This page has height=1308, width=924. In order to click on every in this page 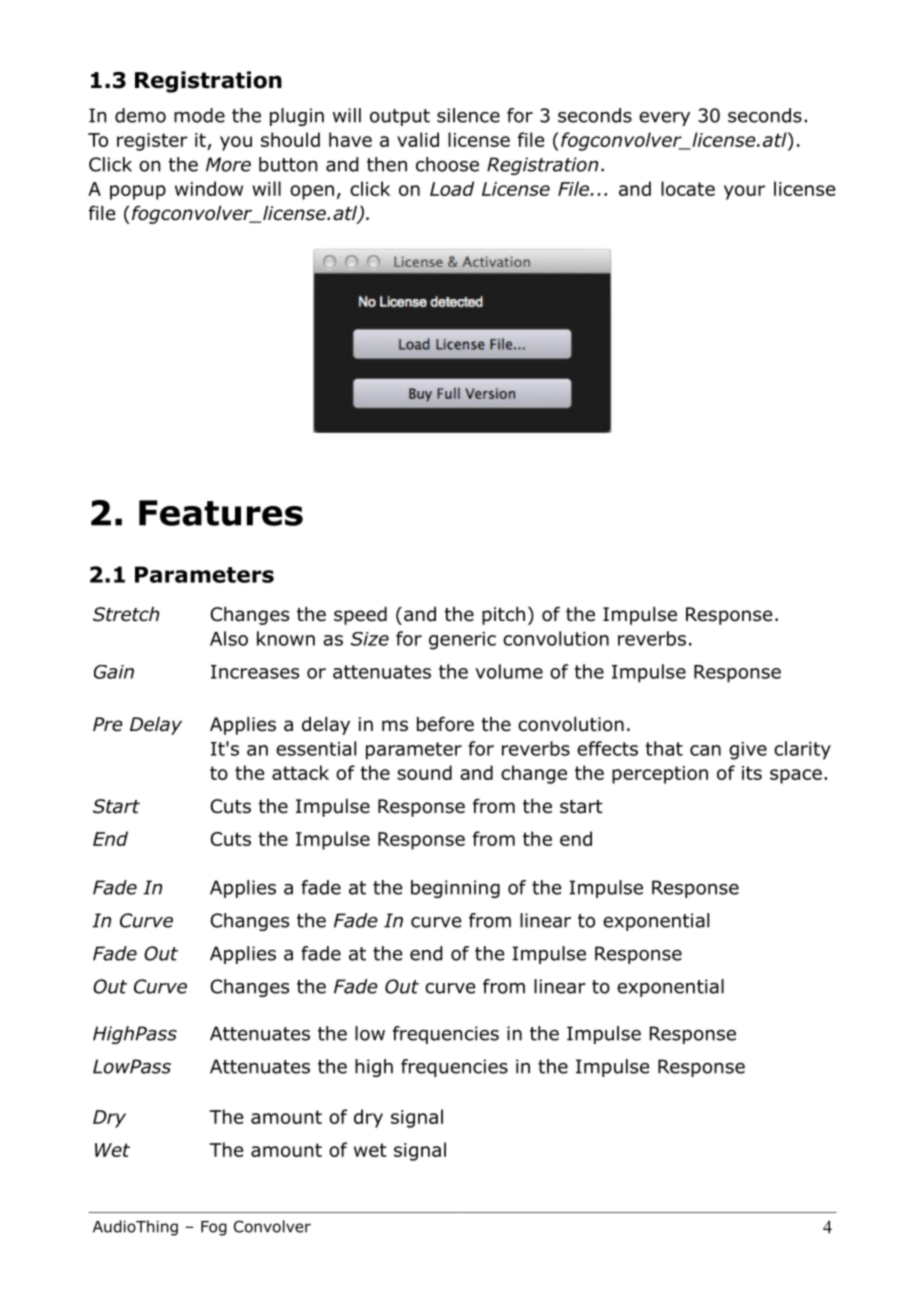, I will do `click(664, 119)`.
